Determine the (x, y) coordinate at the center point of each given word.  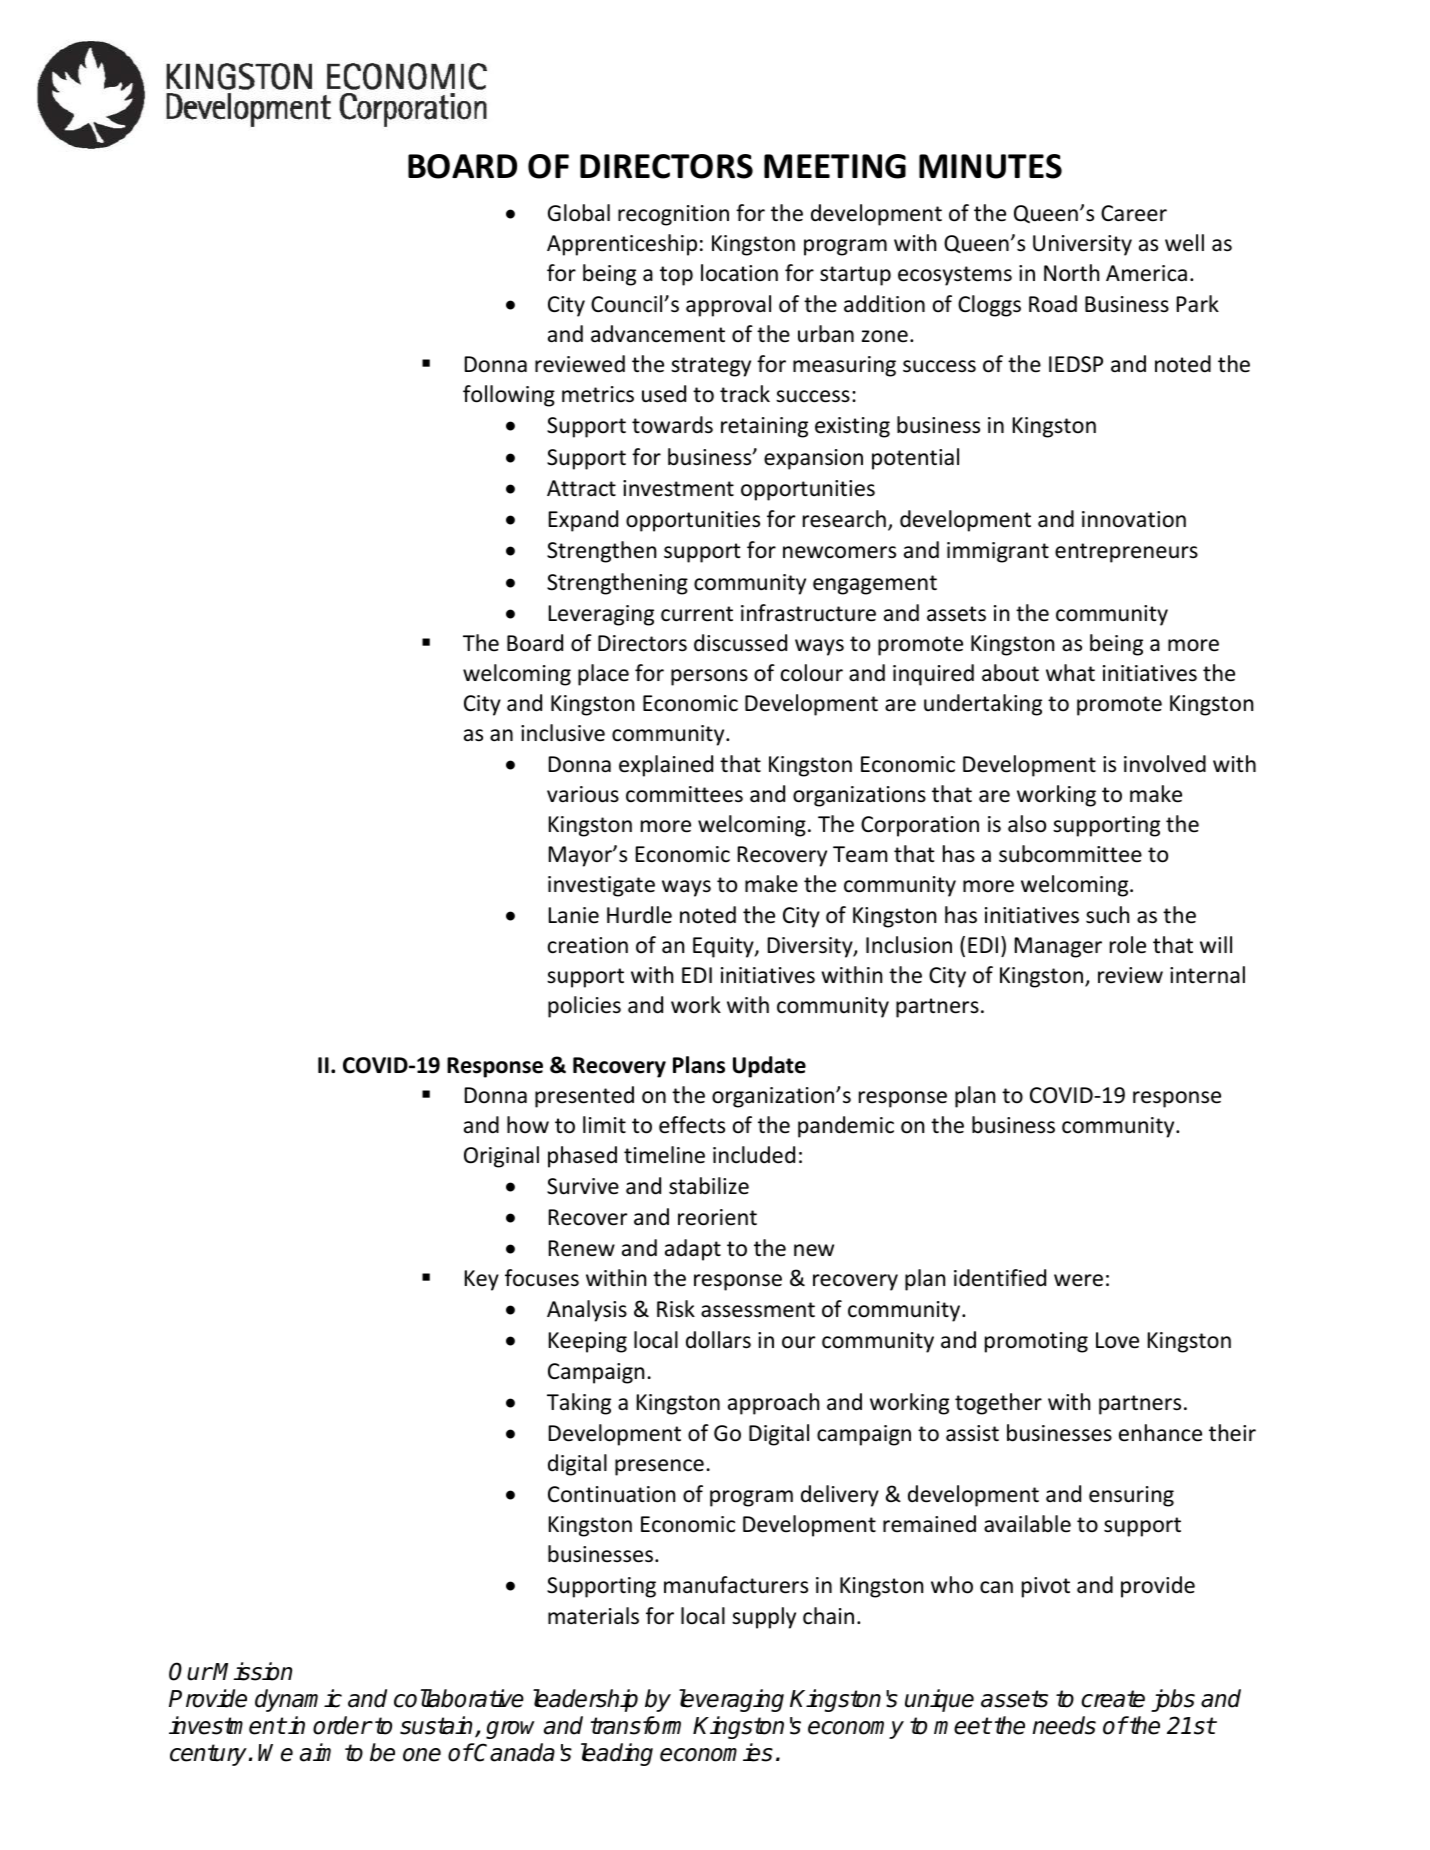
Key (482, 1280)
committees (684, 794)
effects (692, 1125)
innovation (1134, 519)
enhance (1160, 1433)
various (583, 794)
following (509, 396)
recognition (673, 215)
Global (579, 213)
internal (1207, 975)
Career (1134, 213)
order (342, 1725)
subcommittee (1070, 854)
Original (501, 1157)
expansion (813, 459)
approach (773, 1404)
